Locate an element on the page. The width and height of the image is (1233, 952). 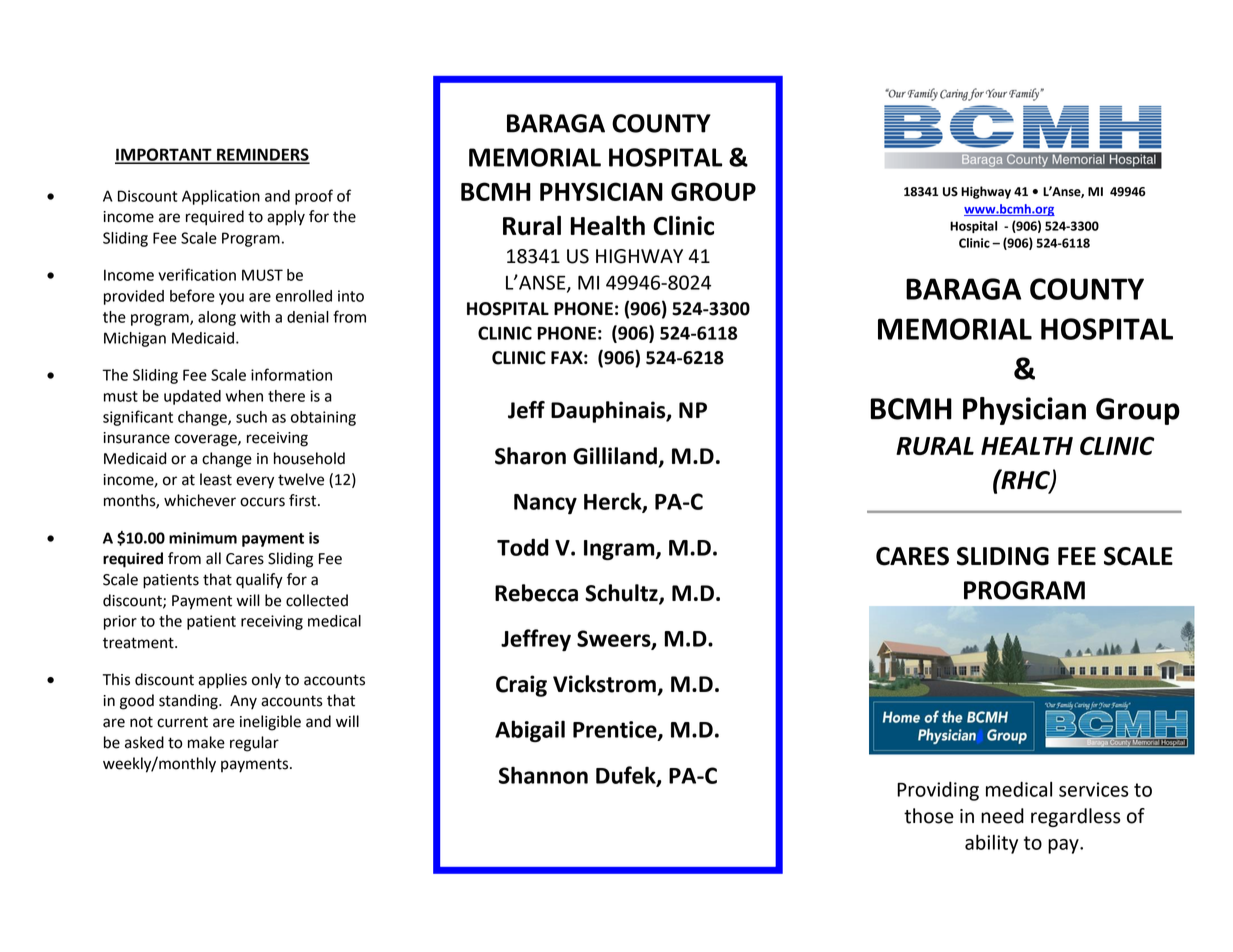
proof is located at coordinates (314, 197).
